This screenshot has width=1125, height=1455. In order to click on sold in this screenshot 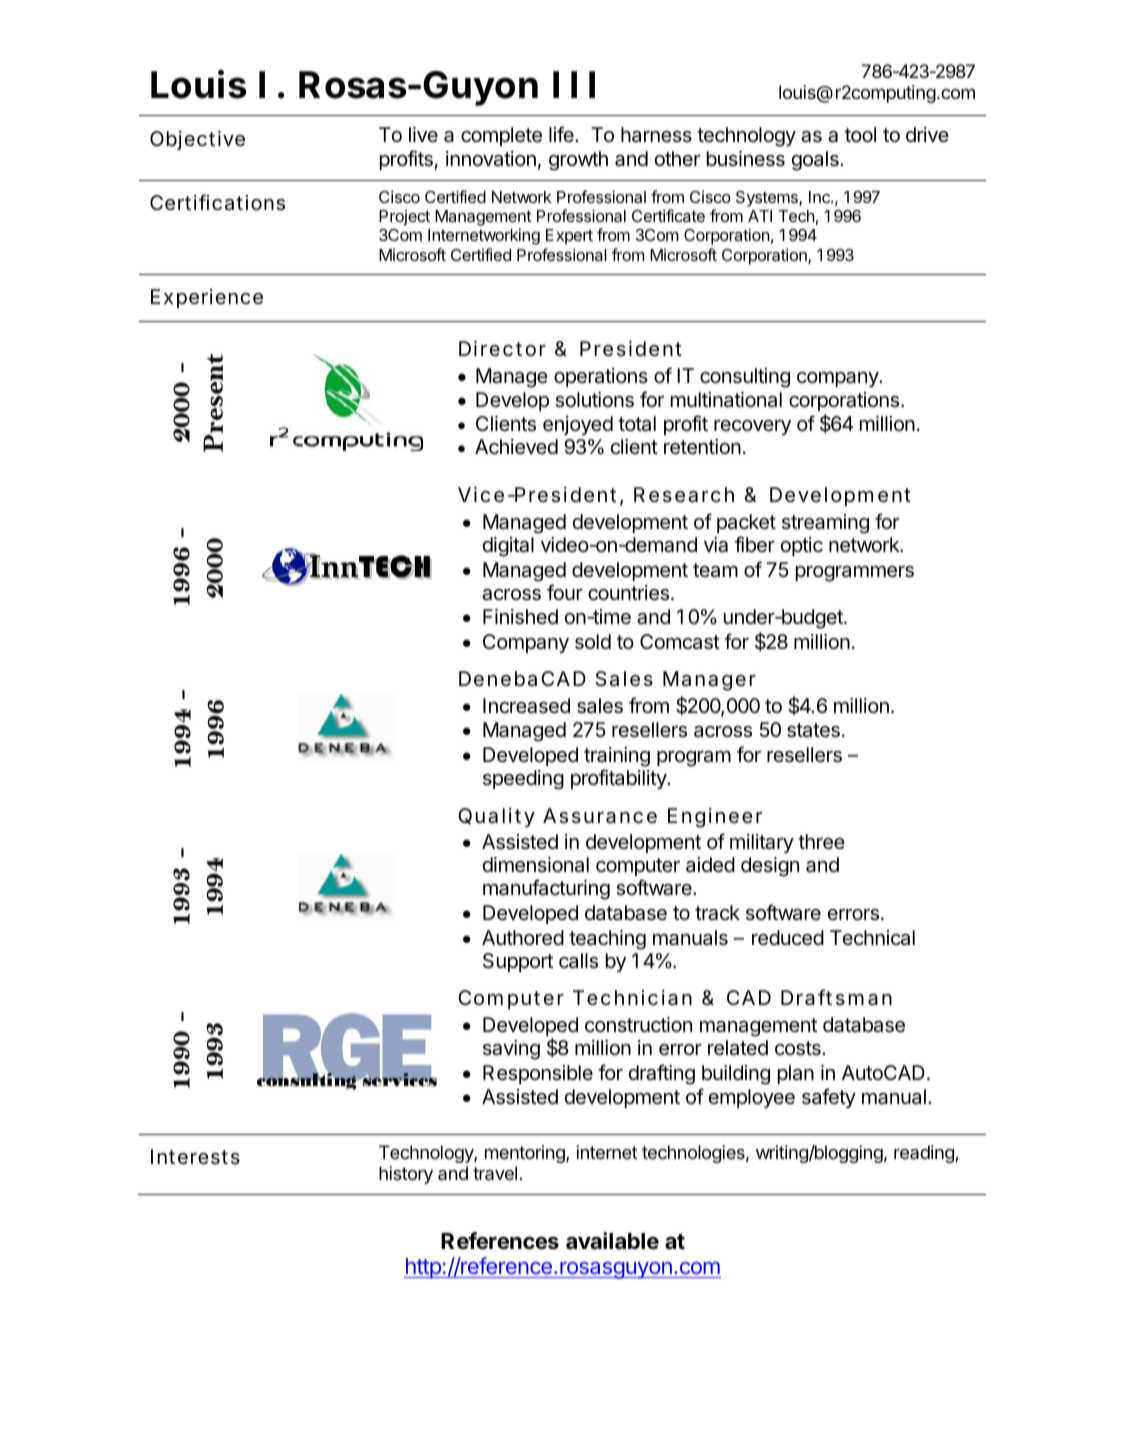, I will do `click(593, 642)`.
